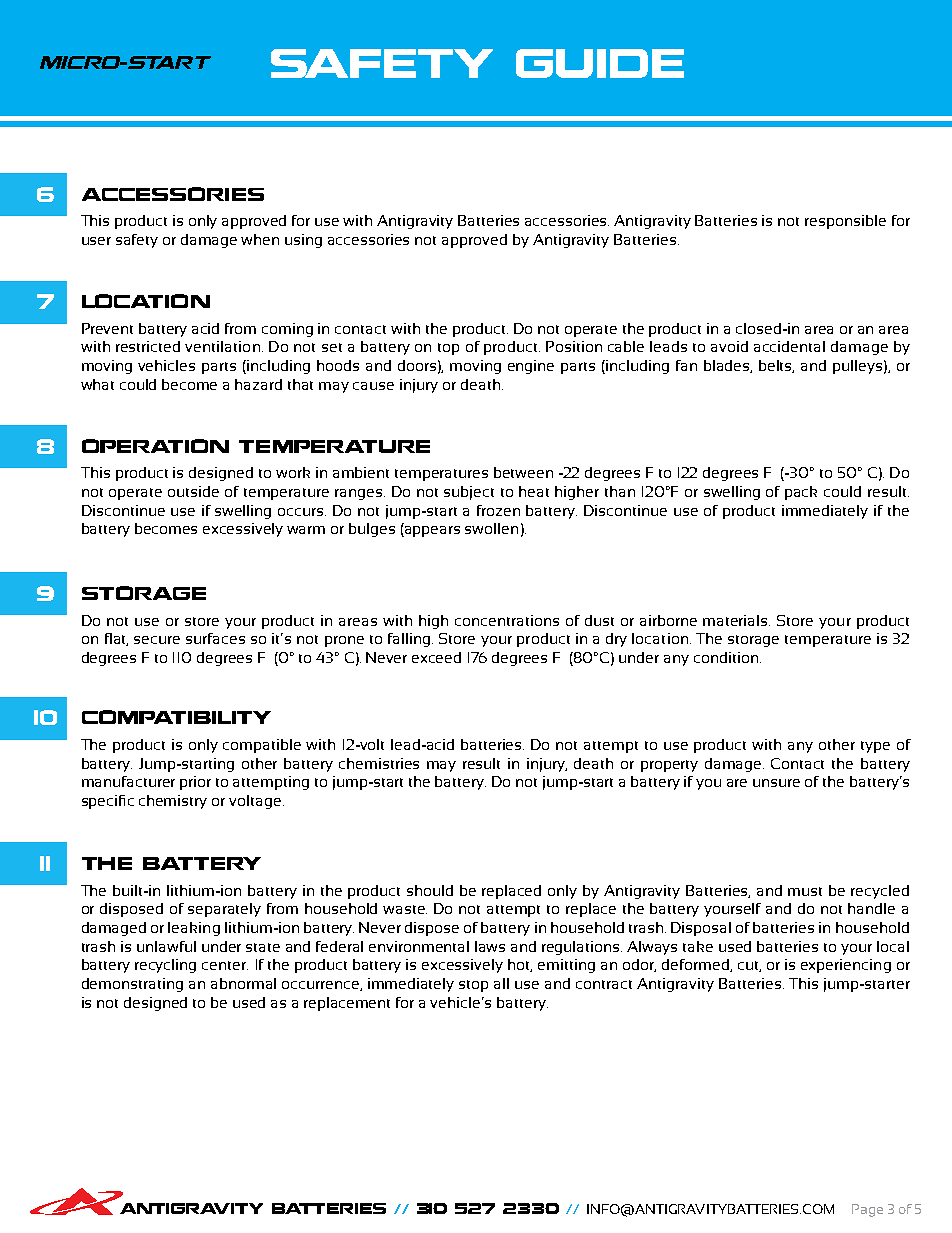  I want to click on stop, so click(473, 986).
